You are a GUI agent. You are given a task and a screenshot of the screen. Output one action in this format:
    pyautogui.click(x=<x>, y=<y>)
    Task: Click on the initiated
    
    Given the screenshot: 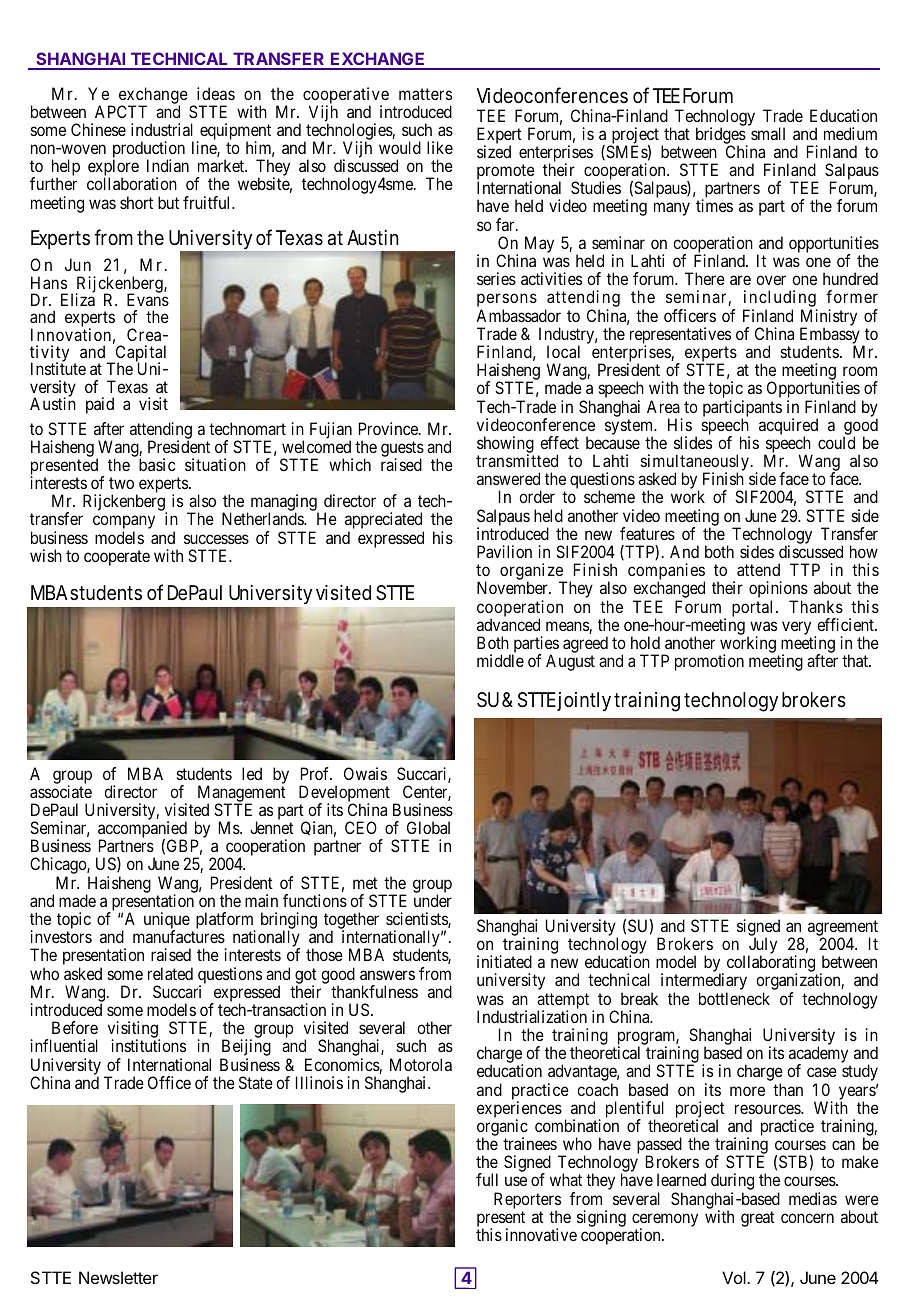 What is the action you would take?
    pyautogui.click(x=504, y=961)
